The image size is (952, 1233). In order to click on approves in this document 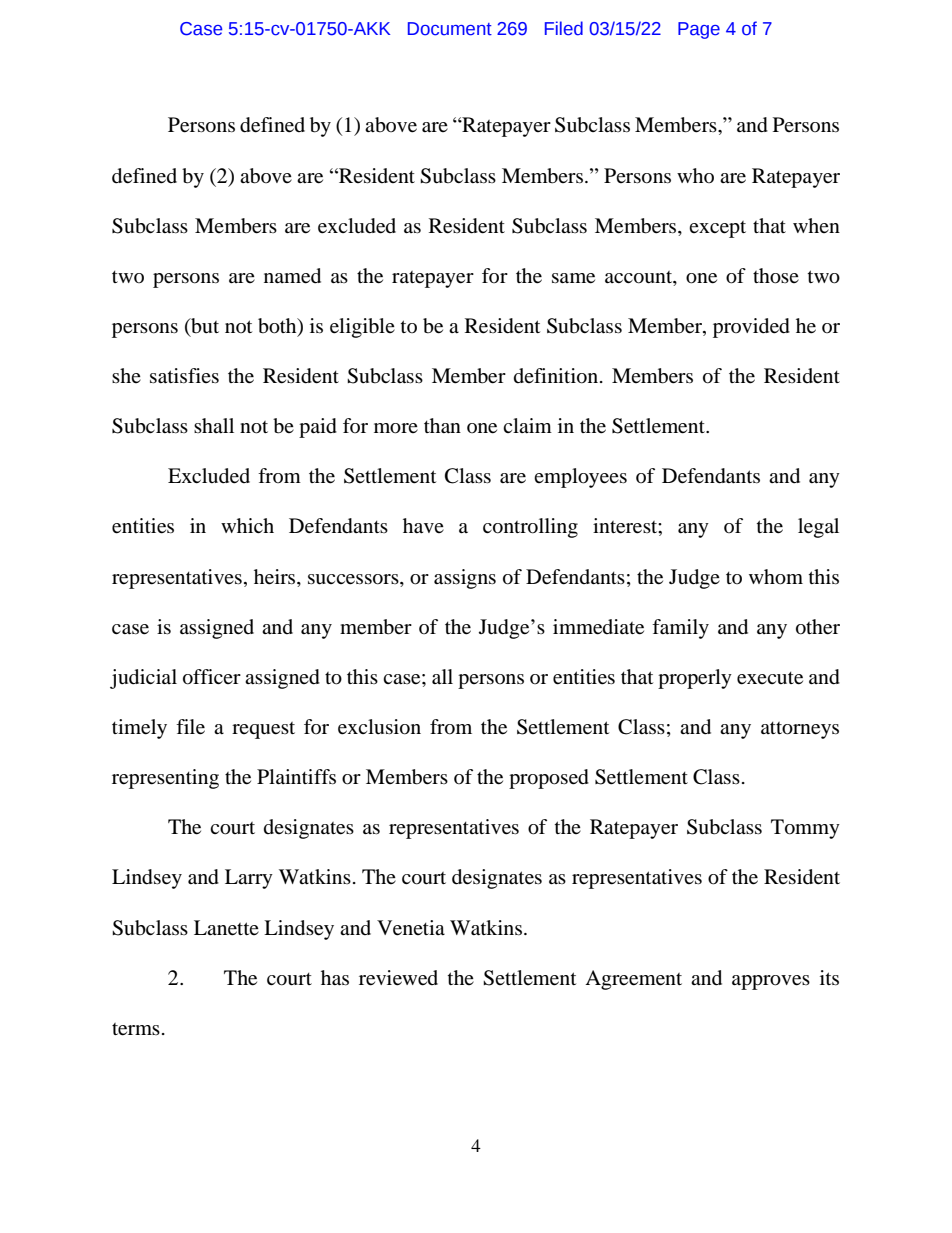, I will do `click(771, 982)`.
